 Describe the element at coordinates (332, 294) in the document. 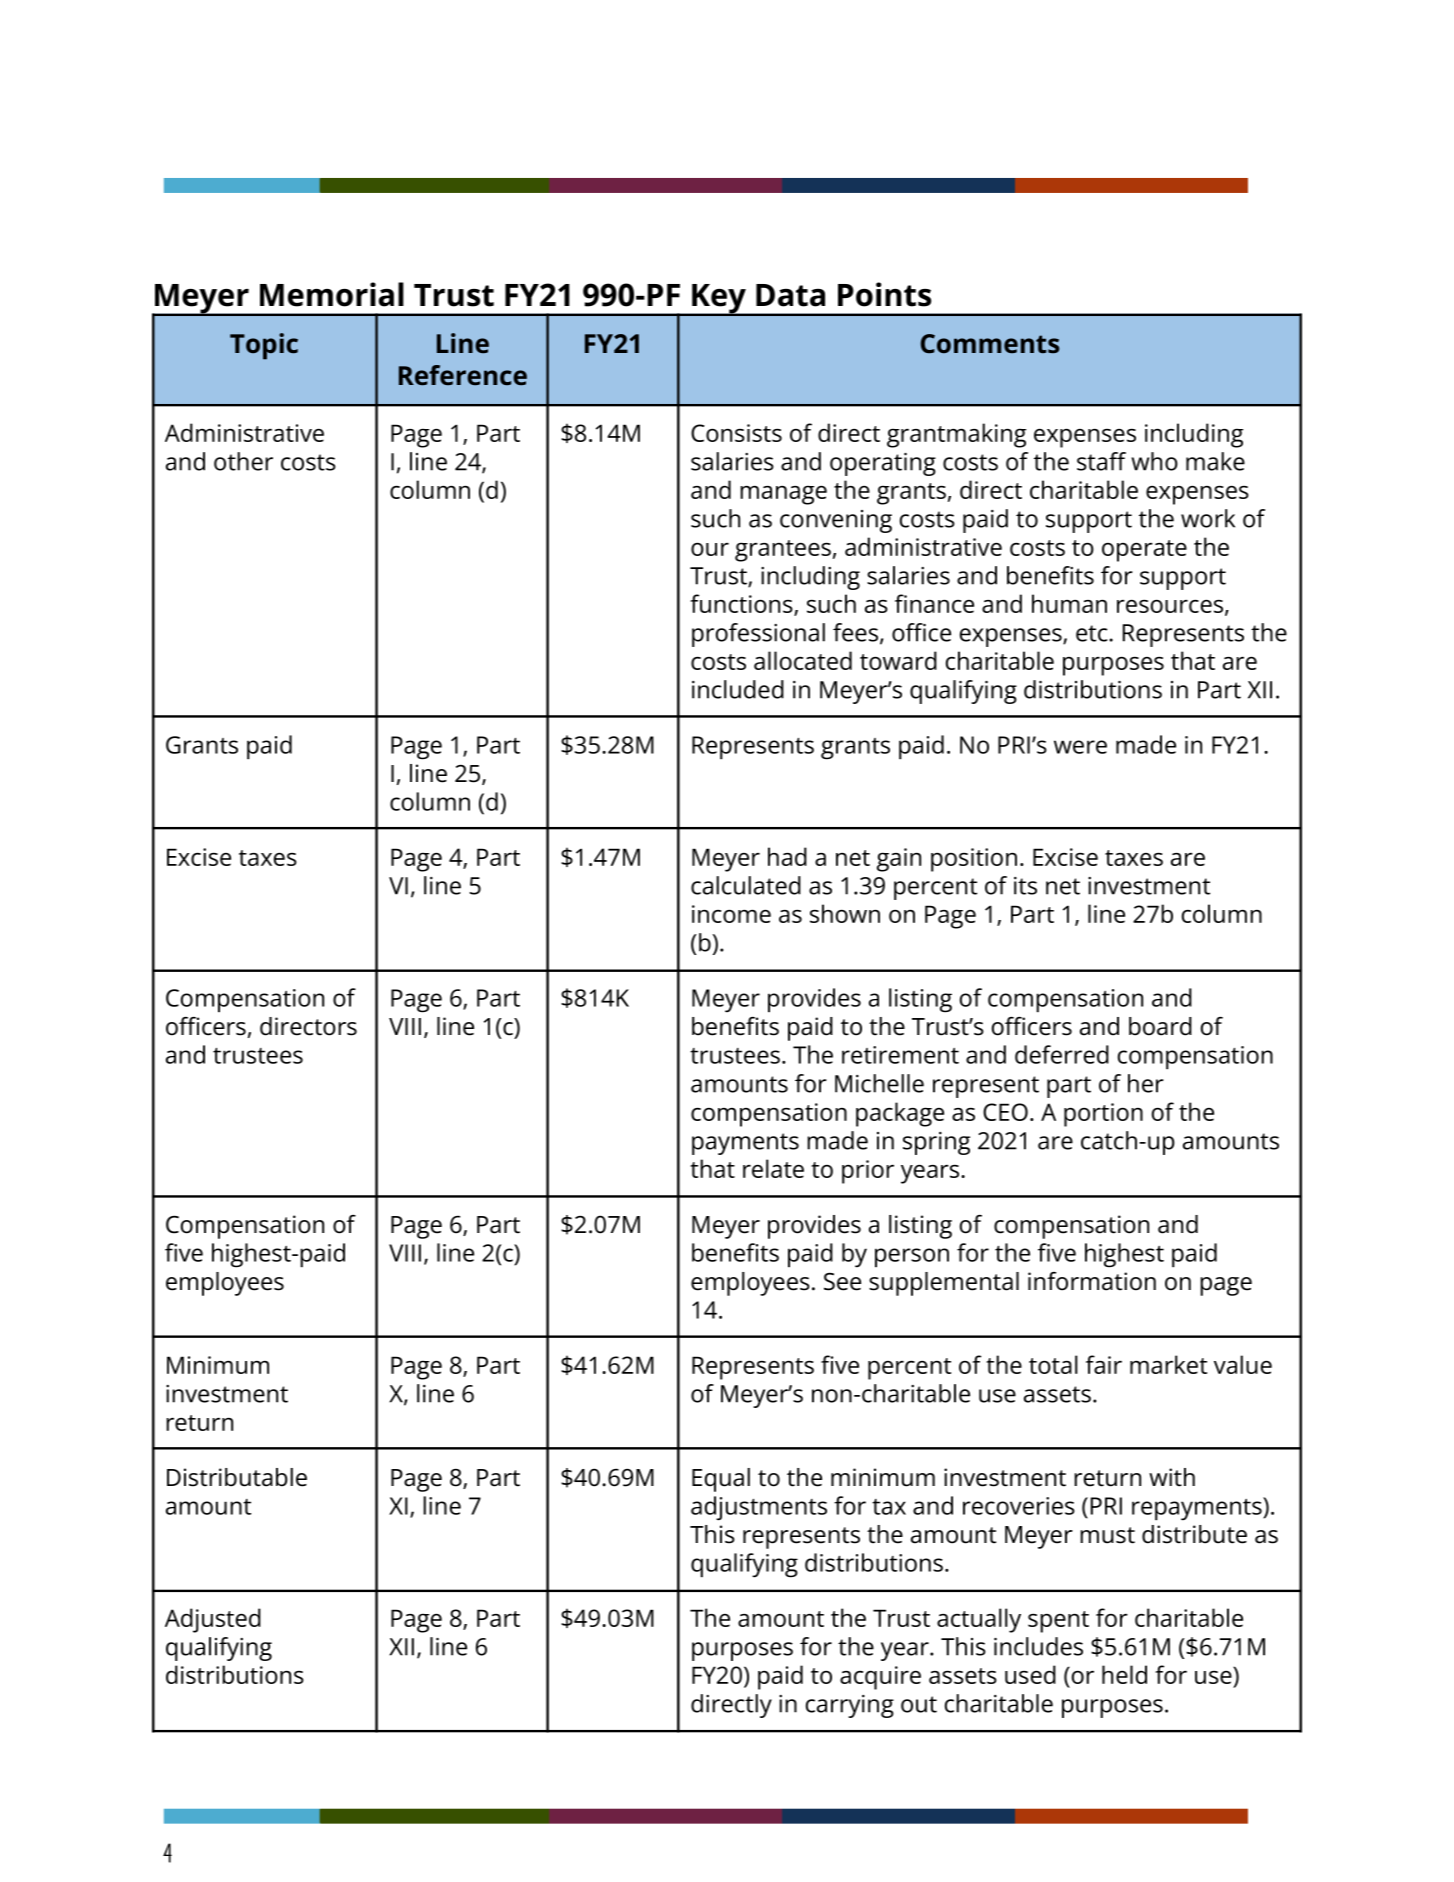

I see `Memorial` at that location.
